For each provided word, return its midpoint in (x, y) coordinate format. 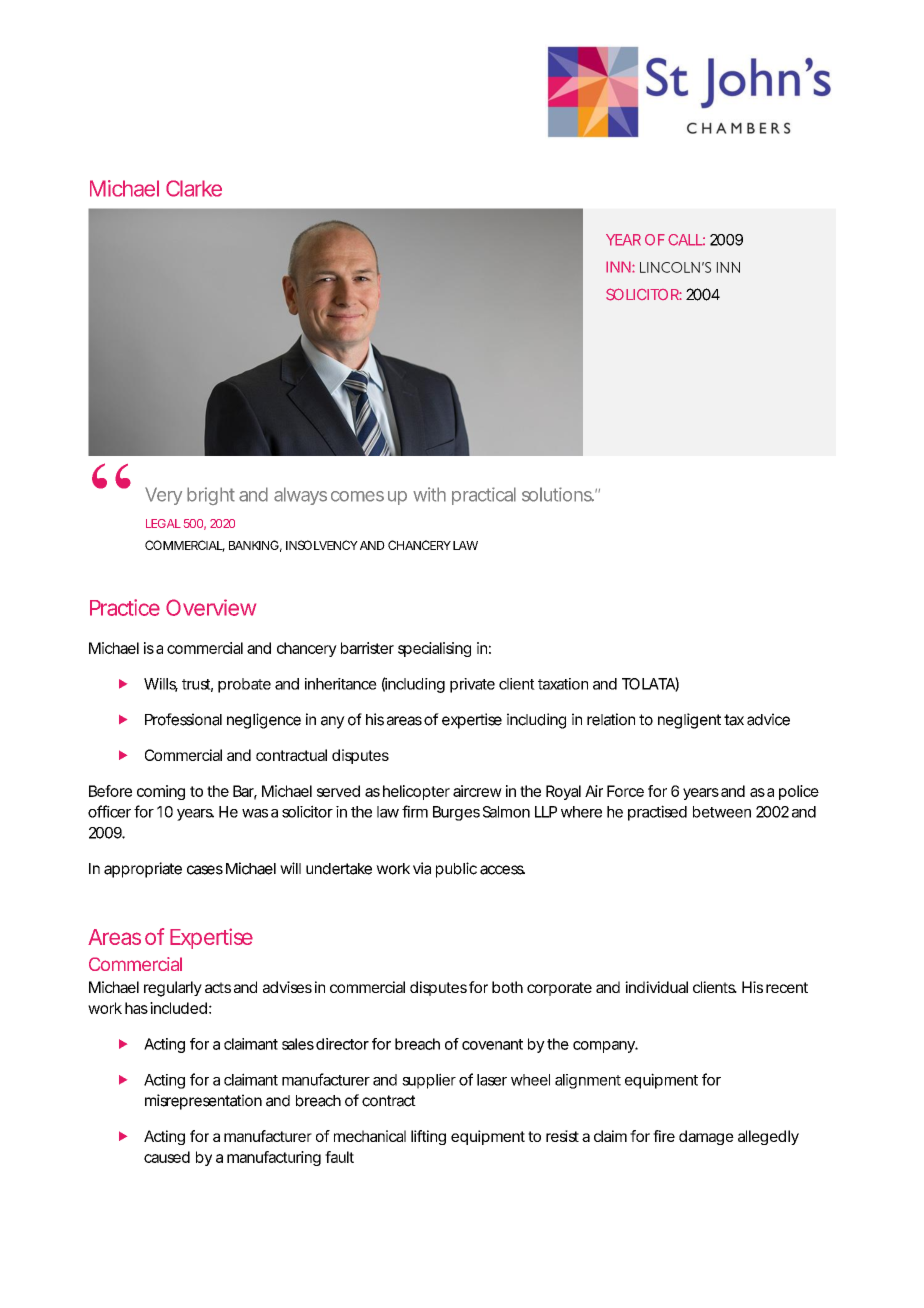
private (472, 685)
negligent (689, 721)
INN (618, 267)
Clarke (194, 188)
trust (197, 685)
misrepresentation (203, 1102)
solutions (558, 494)
